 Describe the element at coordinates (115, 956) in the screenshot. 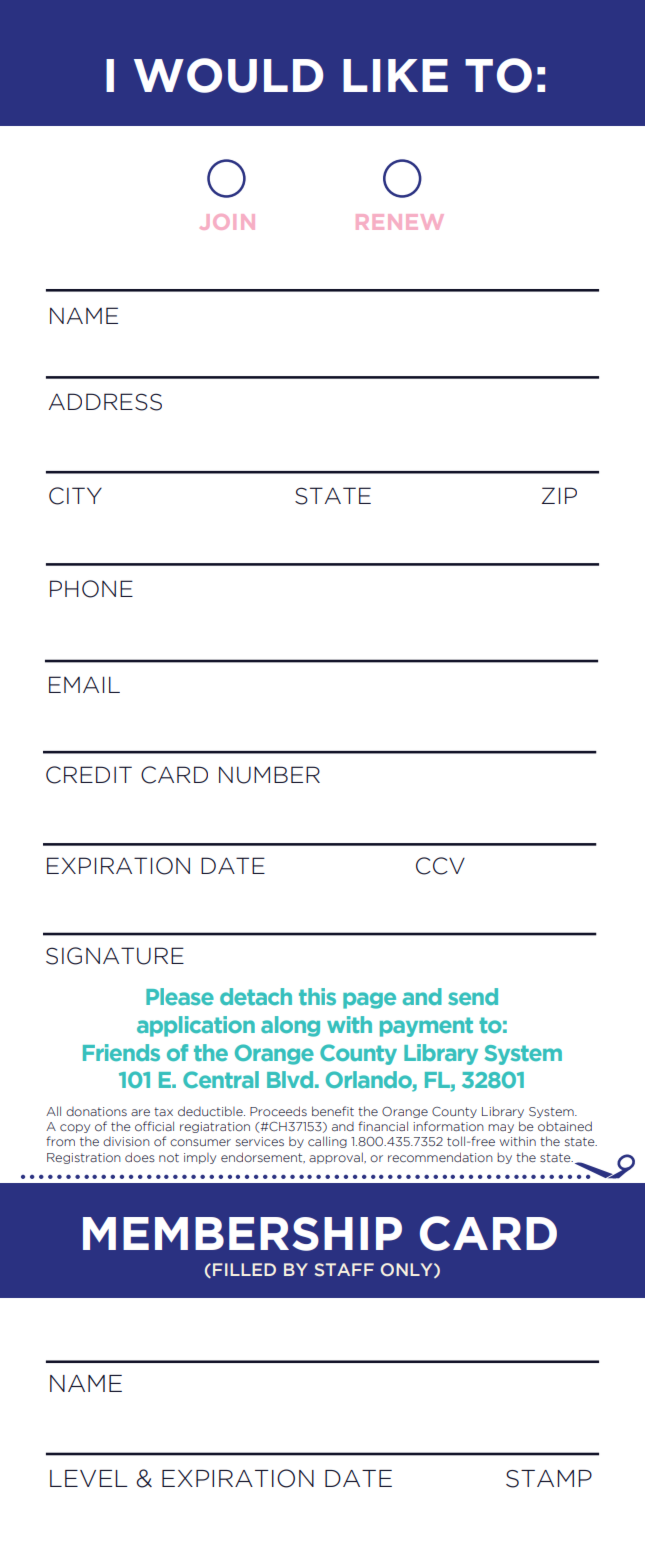

I see `SIGNATURE` at that location.
